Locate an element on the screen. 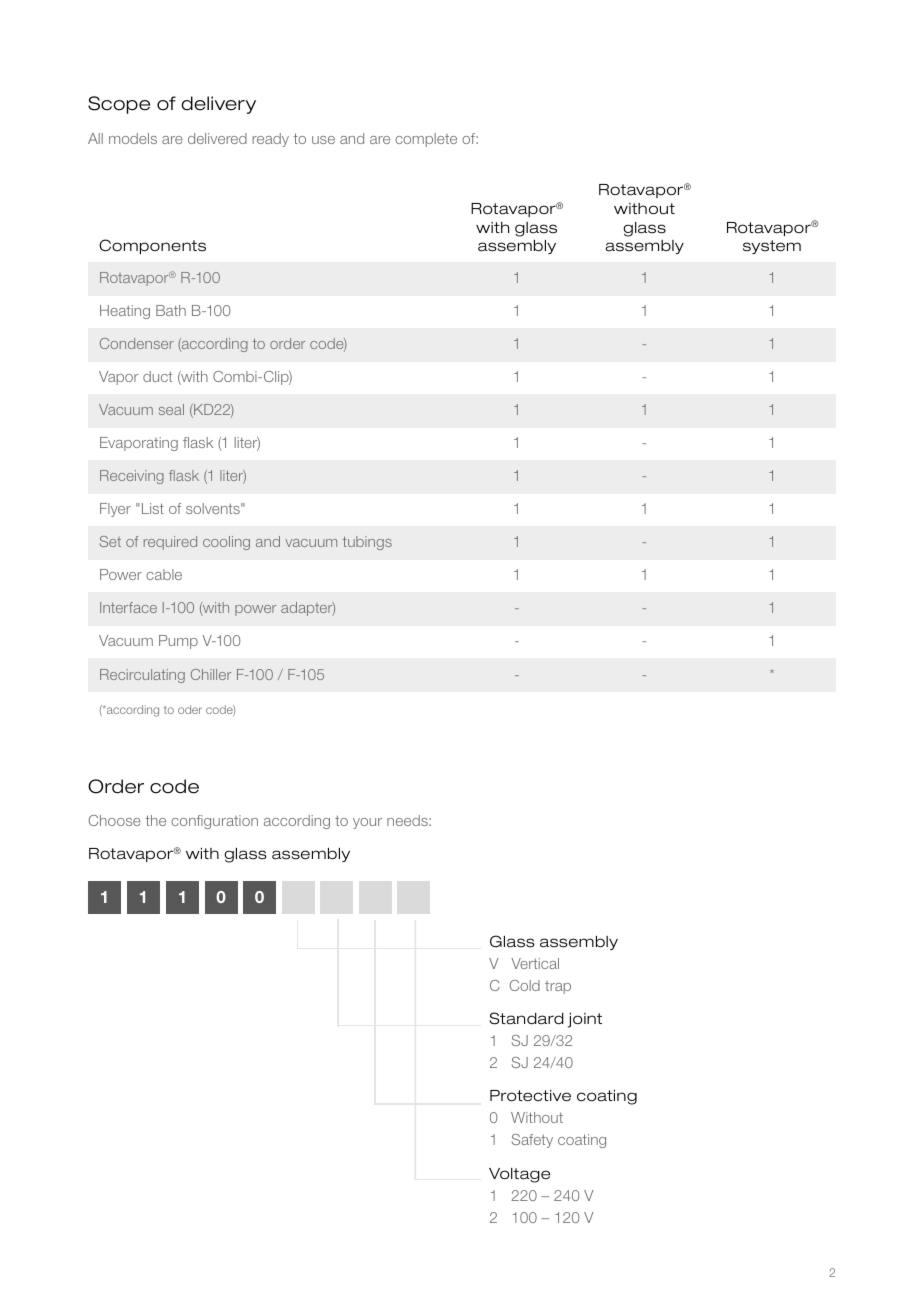  use is located at coordinates (323, 140).
